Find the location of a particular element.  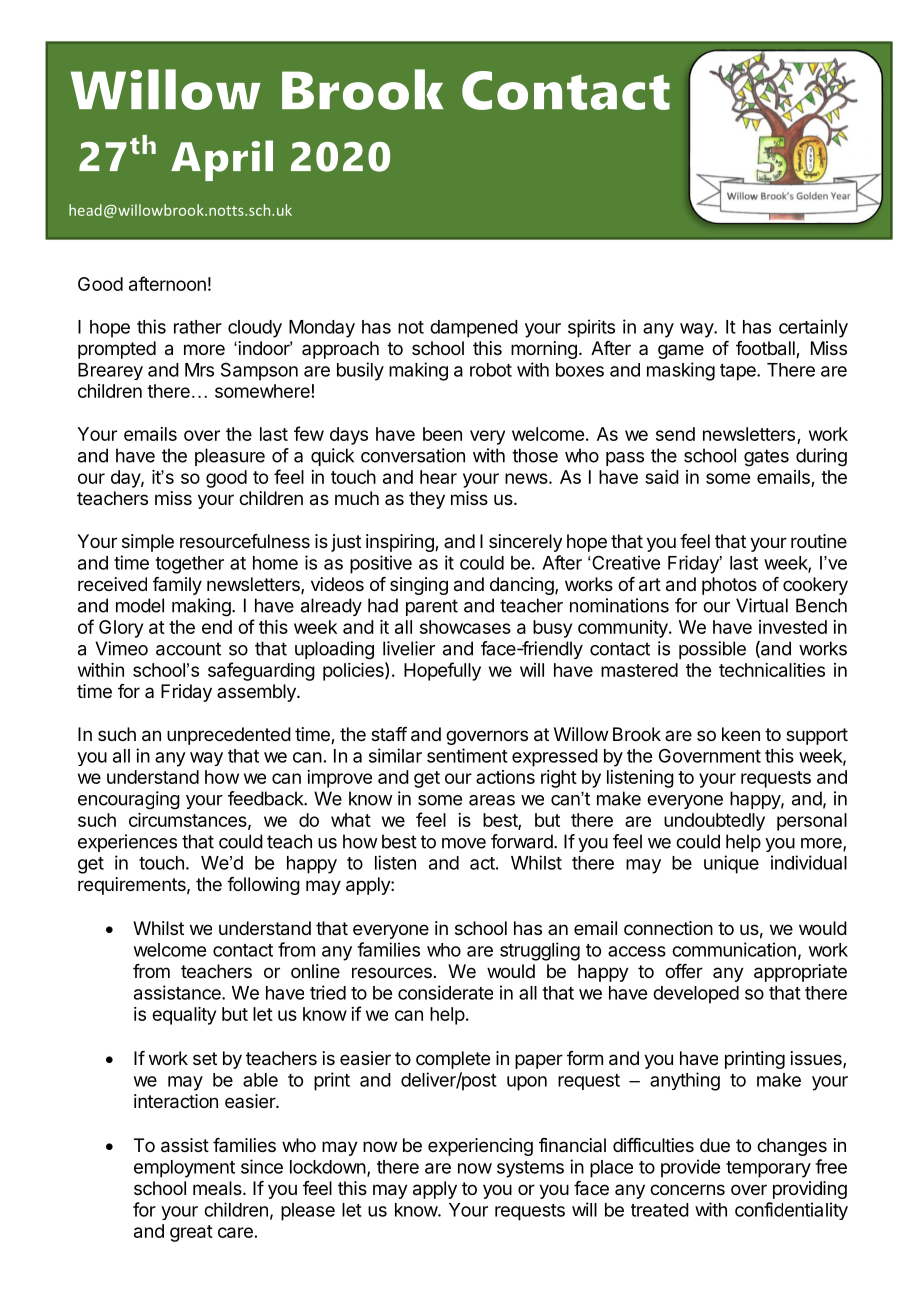

possible is located at coordinates (712, 650).
